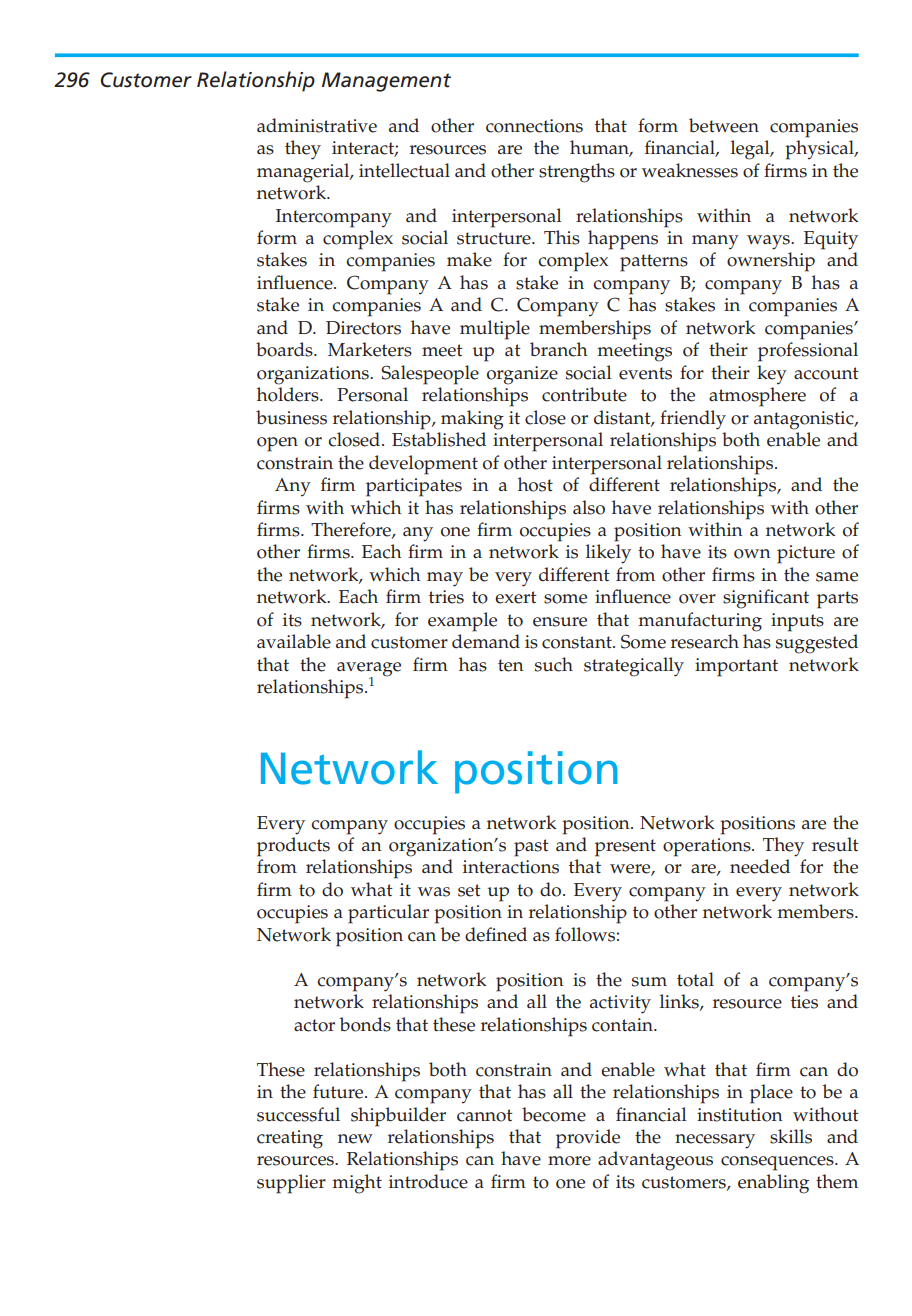 The image size is (912, 1316). I want to click on important, so click(736, 667).
